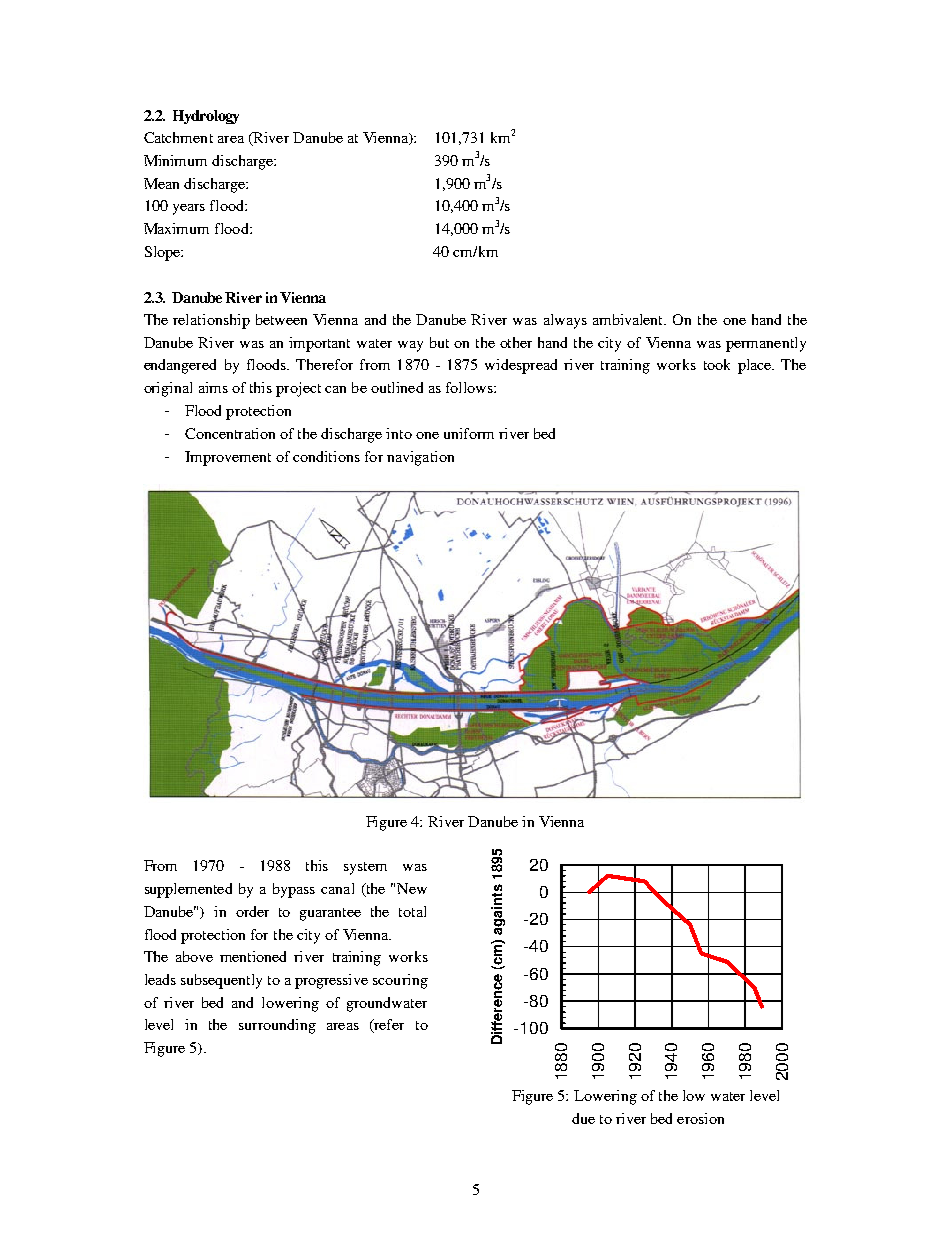  I want to click on erosion, so click(700, 1118).
